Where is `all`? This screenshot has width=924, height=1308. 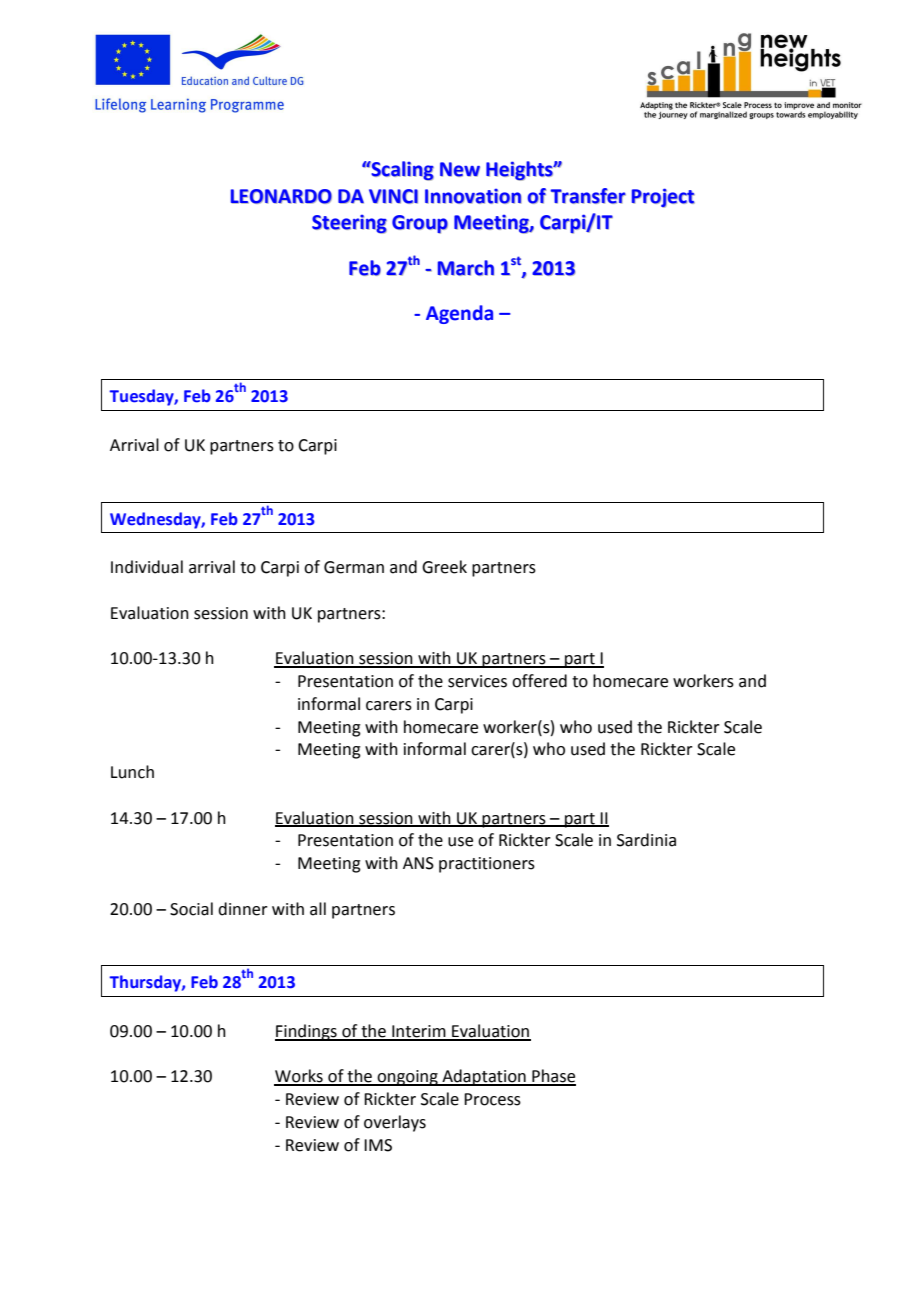 all is located at coordinates (318, 909).
